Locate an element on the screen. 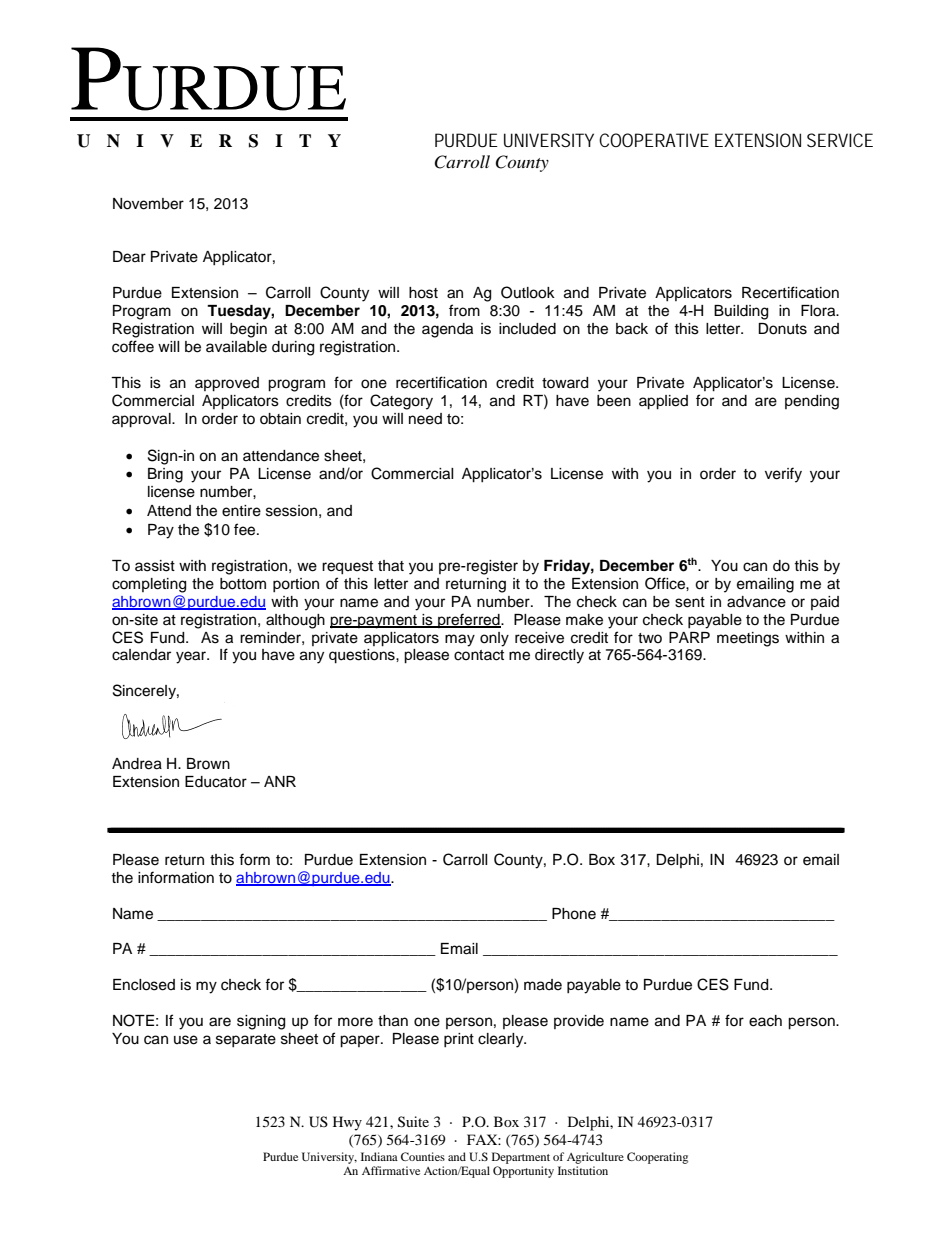 This screenshot has height=1233, width=952. Hwy is located at coordinates (347, 1123).
